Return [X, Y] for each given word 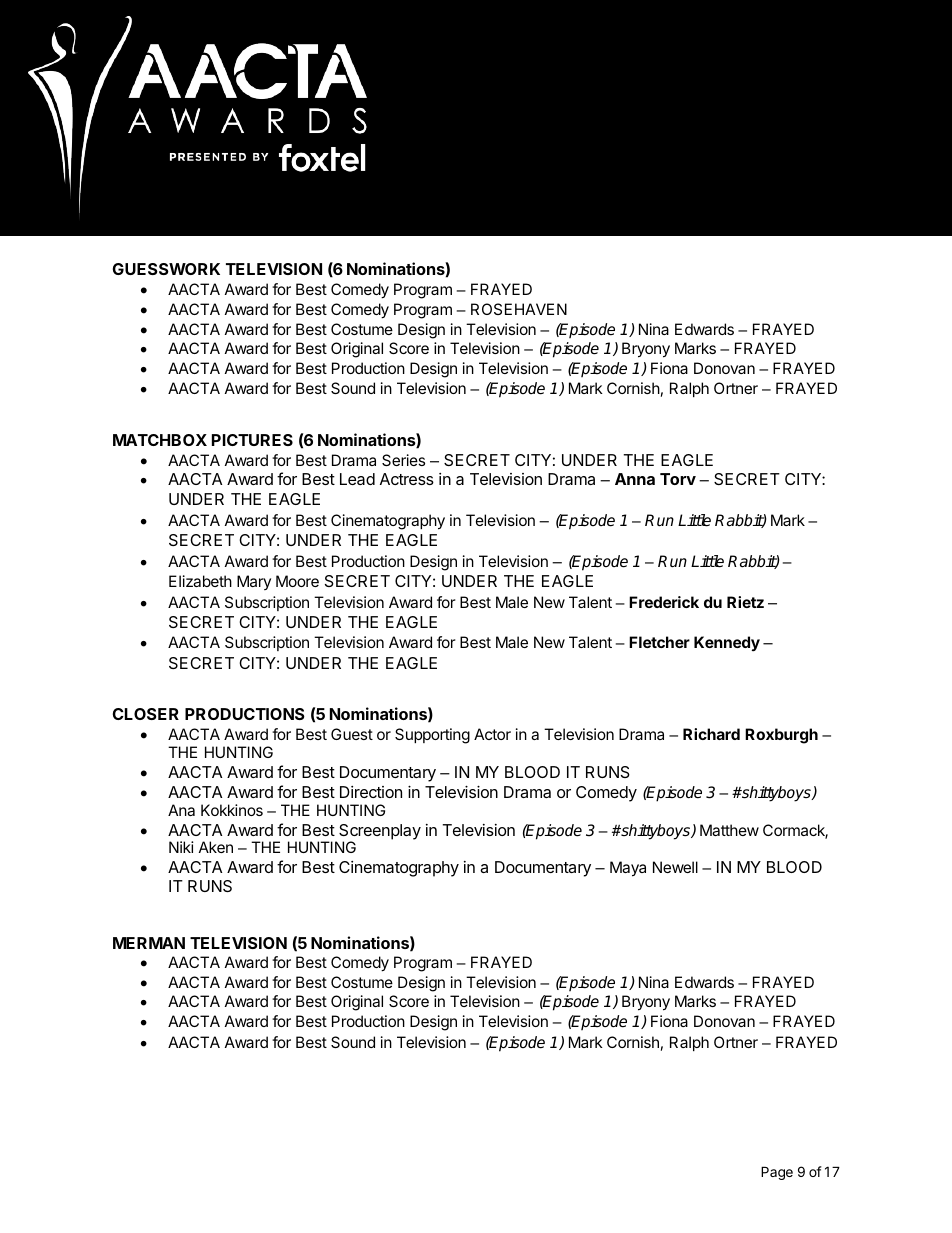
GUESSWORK [166, 269]
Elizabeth [200, 581]
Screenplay [380, 833]
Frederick [664, 602]
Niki [181, 847]
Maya [628, 869]
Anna [635, 479]
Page [777, 1173]
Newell [675, 867]
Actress [407, 479]
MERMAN [149, 943]
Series [403, 460]
